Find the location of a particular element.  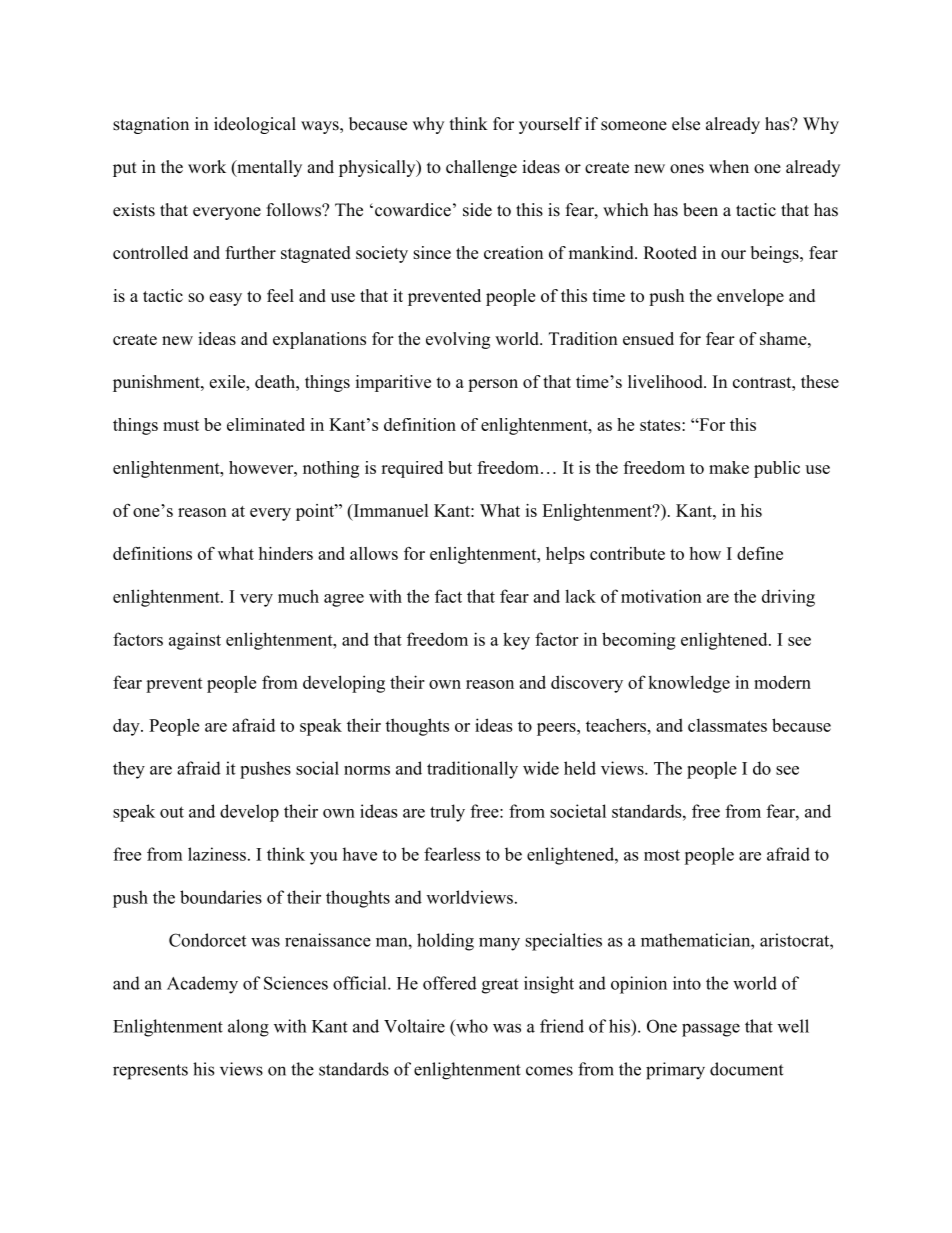

who is located at coordinates (471, 1026).
